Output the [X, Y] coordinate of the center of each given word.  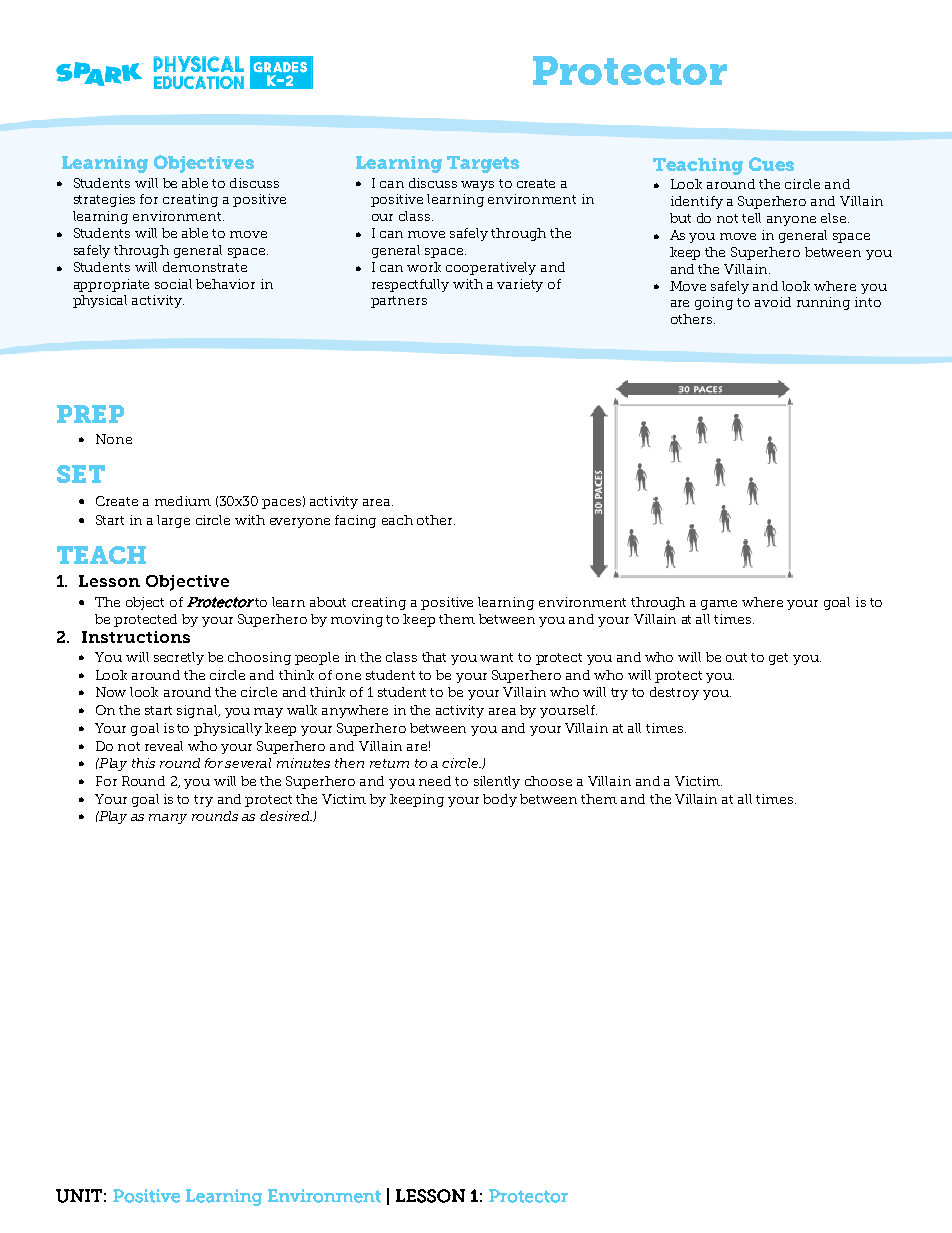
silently [497, 782]
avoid [773, 302]
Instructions [136, 637]
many [168, 819]
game [719, 605]
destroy [674, 693]
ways [477, 186]
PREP [90, 414]
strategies [104, 200]
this [143, 763]
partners [399, 302]
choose [548, 781]
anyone [791, 221]
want [496, 657]
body [500, 800]
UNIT [79, 1196]
